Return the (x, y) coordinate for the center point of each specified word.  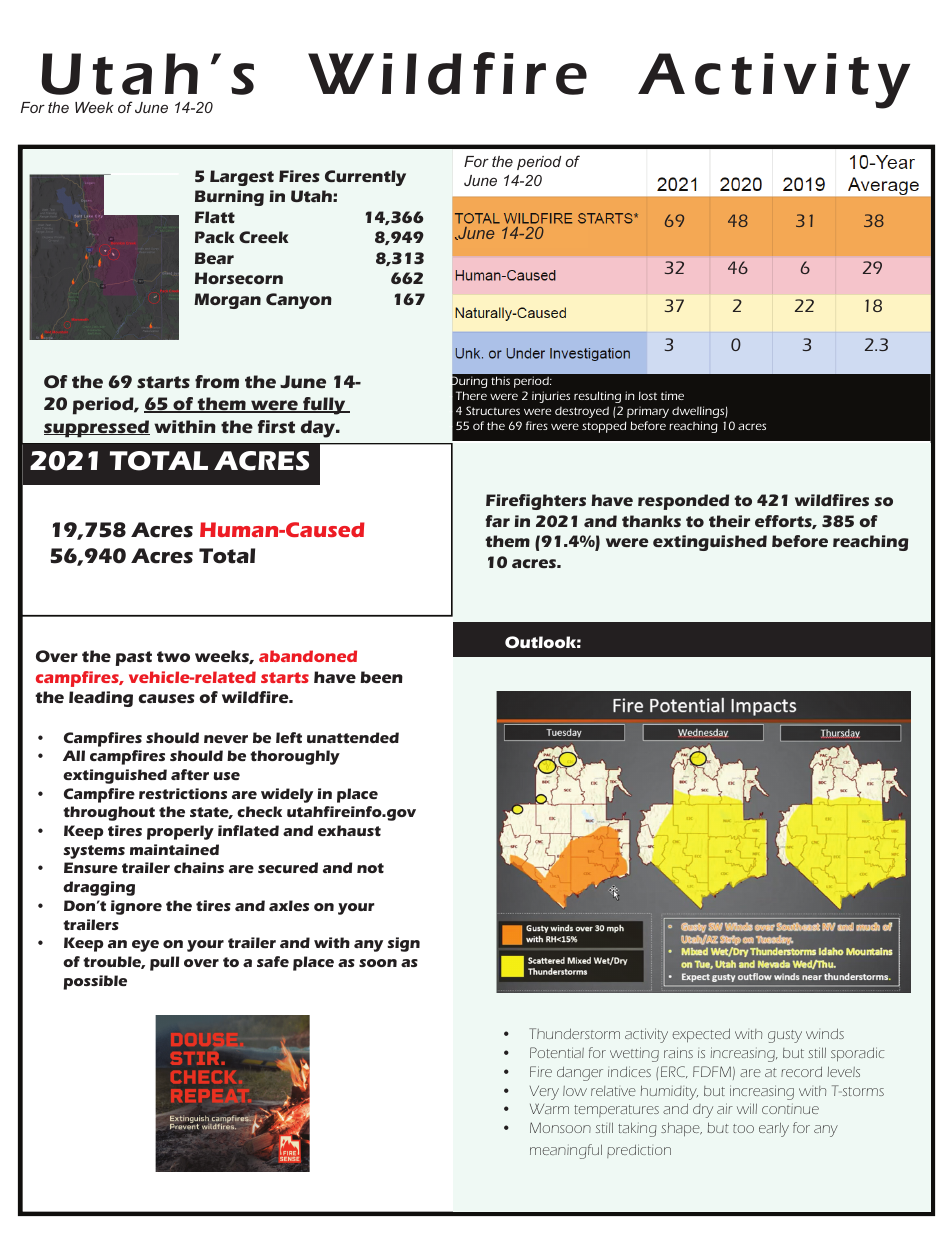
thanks (651, 521)
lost (648, 395)
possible (95, 982)
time (672, 395)
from (217, 381)
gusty (785, 1036)
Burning (229, 198)
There (471, 395)
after (190, 774)
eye (145, 946)
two (173, 656)
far (498, 521)
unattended (353, 737)
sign (403, 944)
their (729, 521)
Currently (365, 178)
